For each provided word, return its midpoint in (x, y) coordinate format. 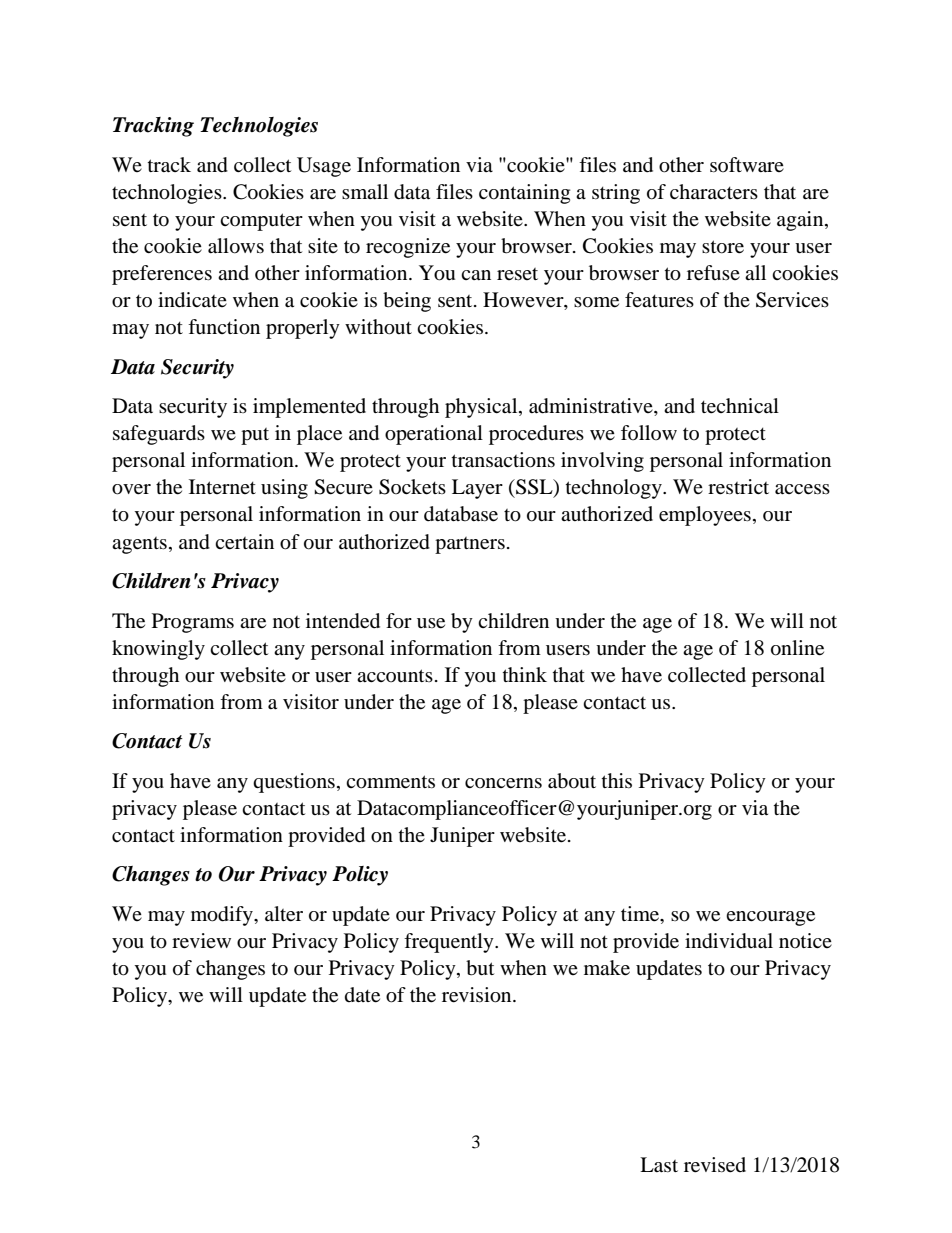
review (201, 941)
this (617, 780)
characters (714, 192)
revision (478, 995)
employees (705, 516)
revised (715, 1165)
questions (294, 783)
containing (524, 194)
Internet (222, 486)
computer (261, 222)
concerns (503, 783)
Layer (477, 489)
